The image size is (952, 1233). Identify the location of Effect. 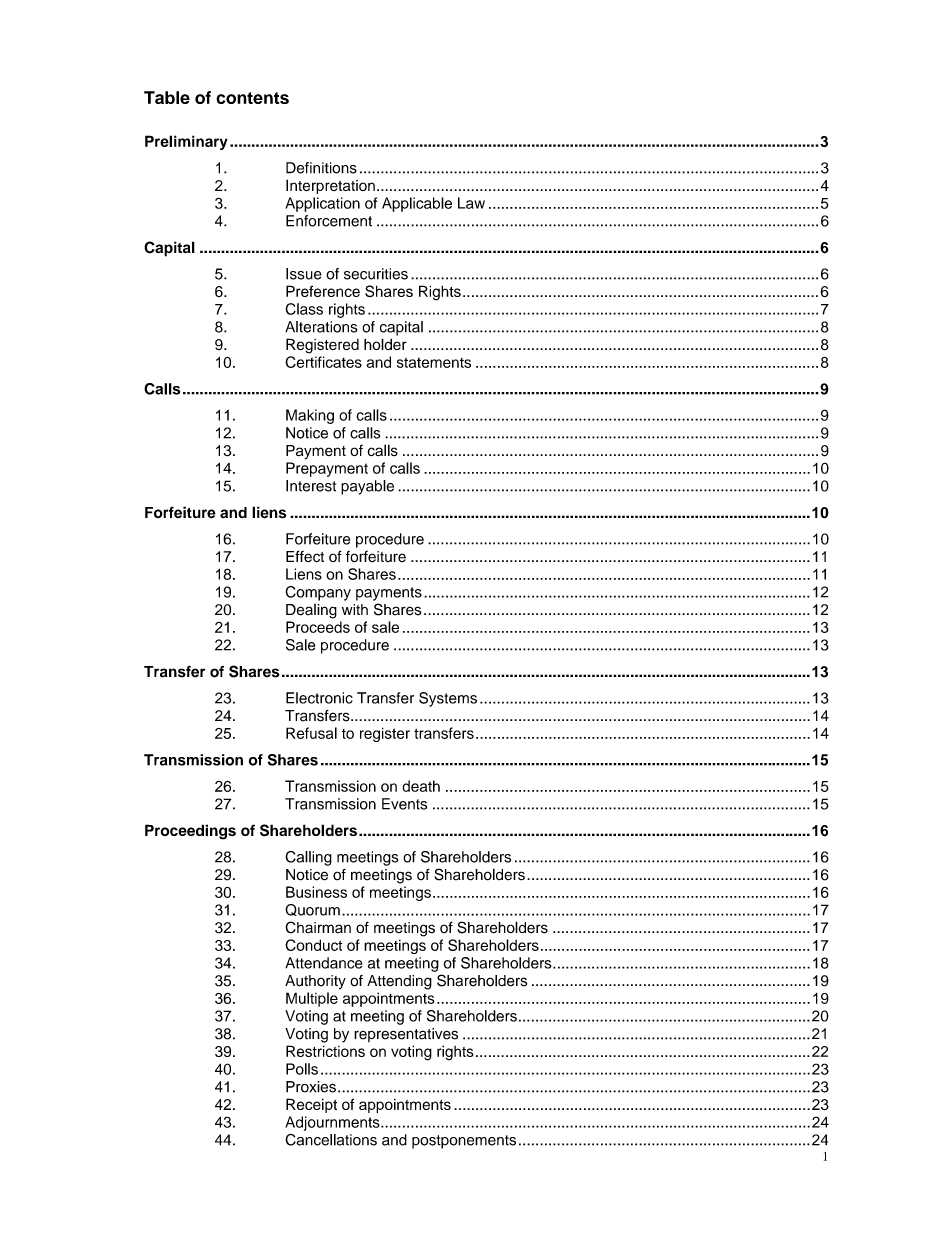
(305, 556).
